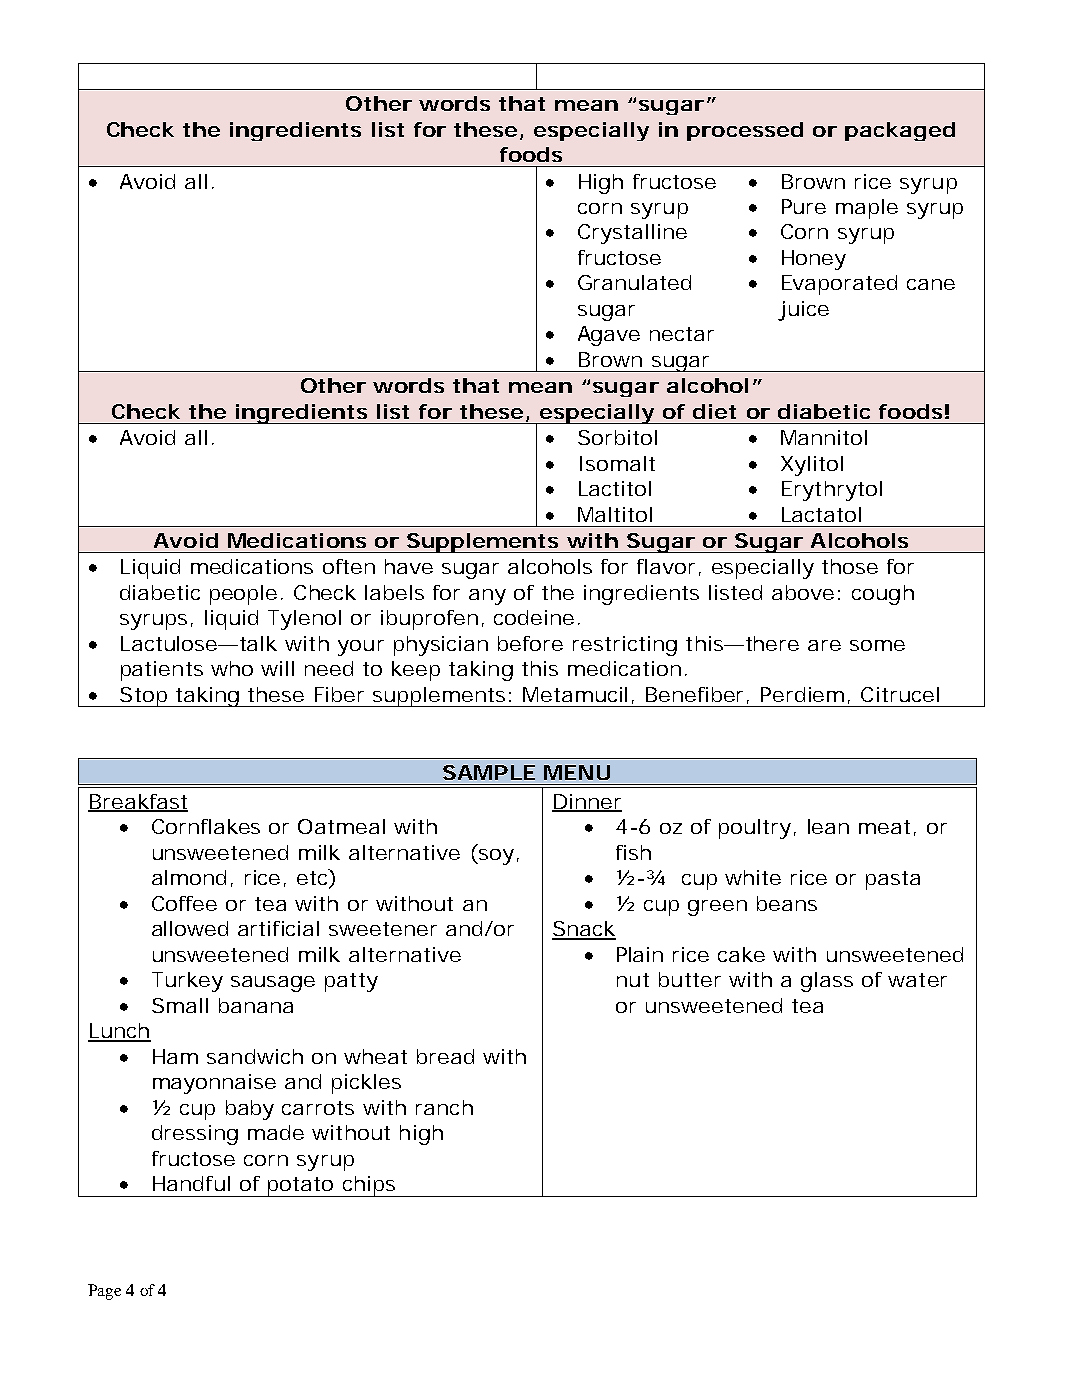  Describe the element at coordinates (824, 645) in the image. I see `are` at that location.
